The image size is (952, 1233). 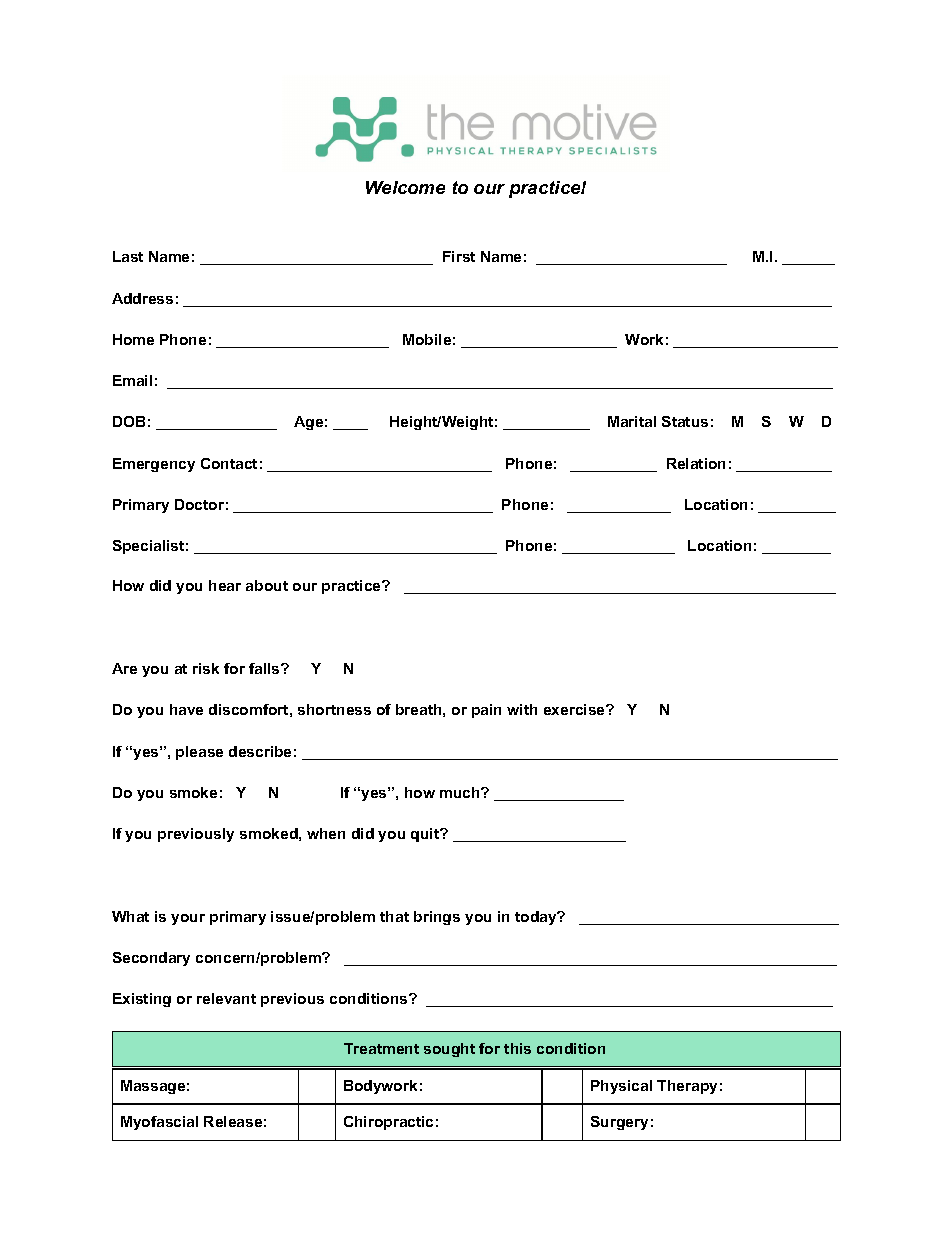 I want to click on exercise, so click(x=575, y=709).
